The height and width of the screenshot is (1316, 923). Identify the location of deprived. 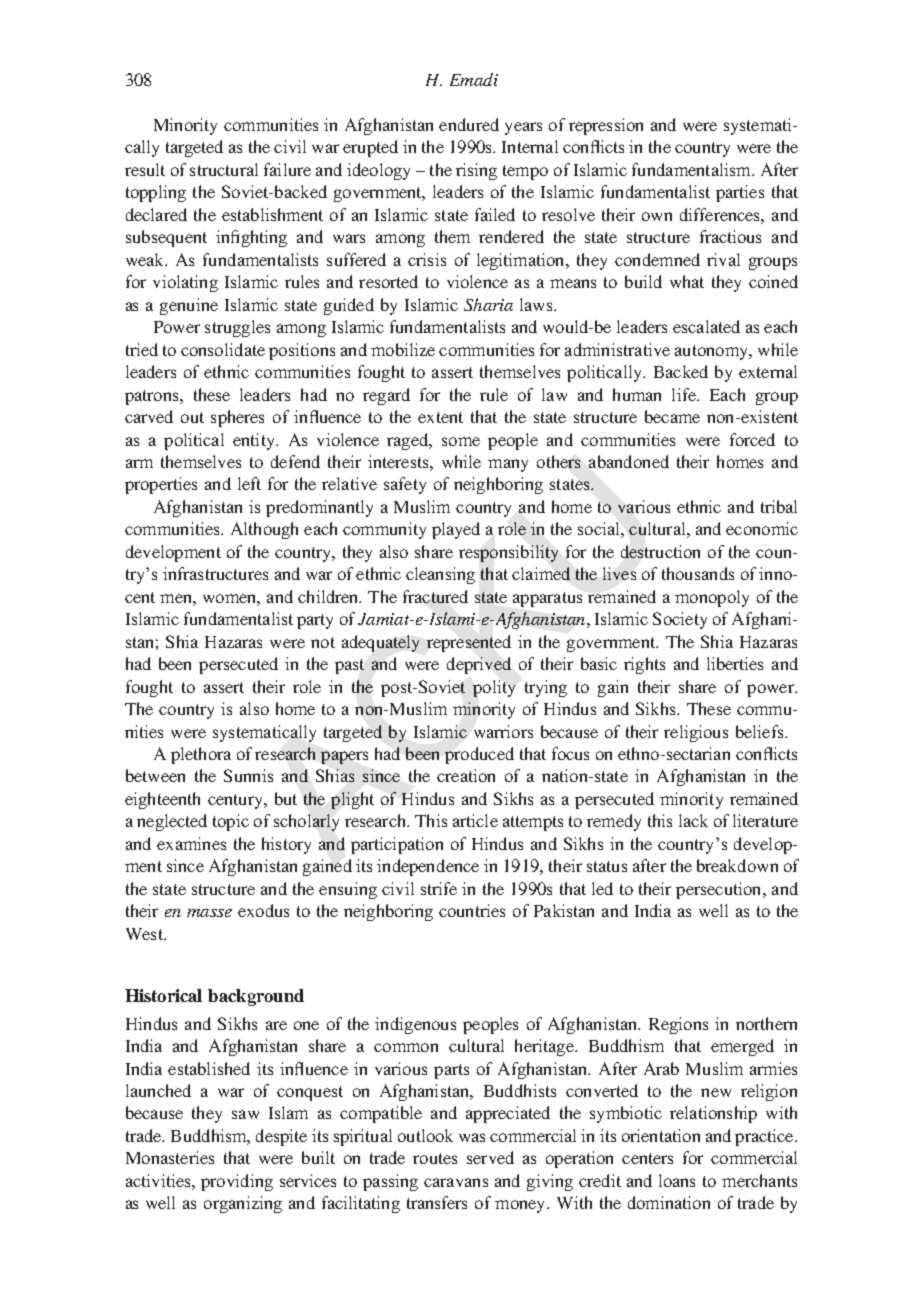
(479, 665).
